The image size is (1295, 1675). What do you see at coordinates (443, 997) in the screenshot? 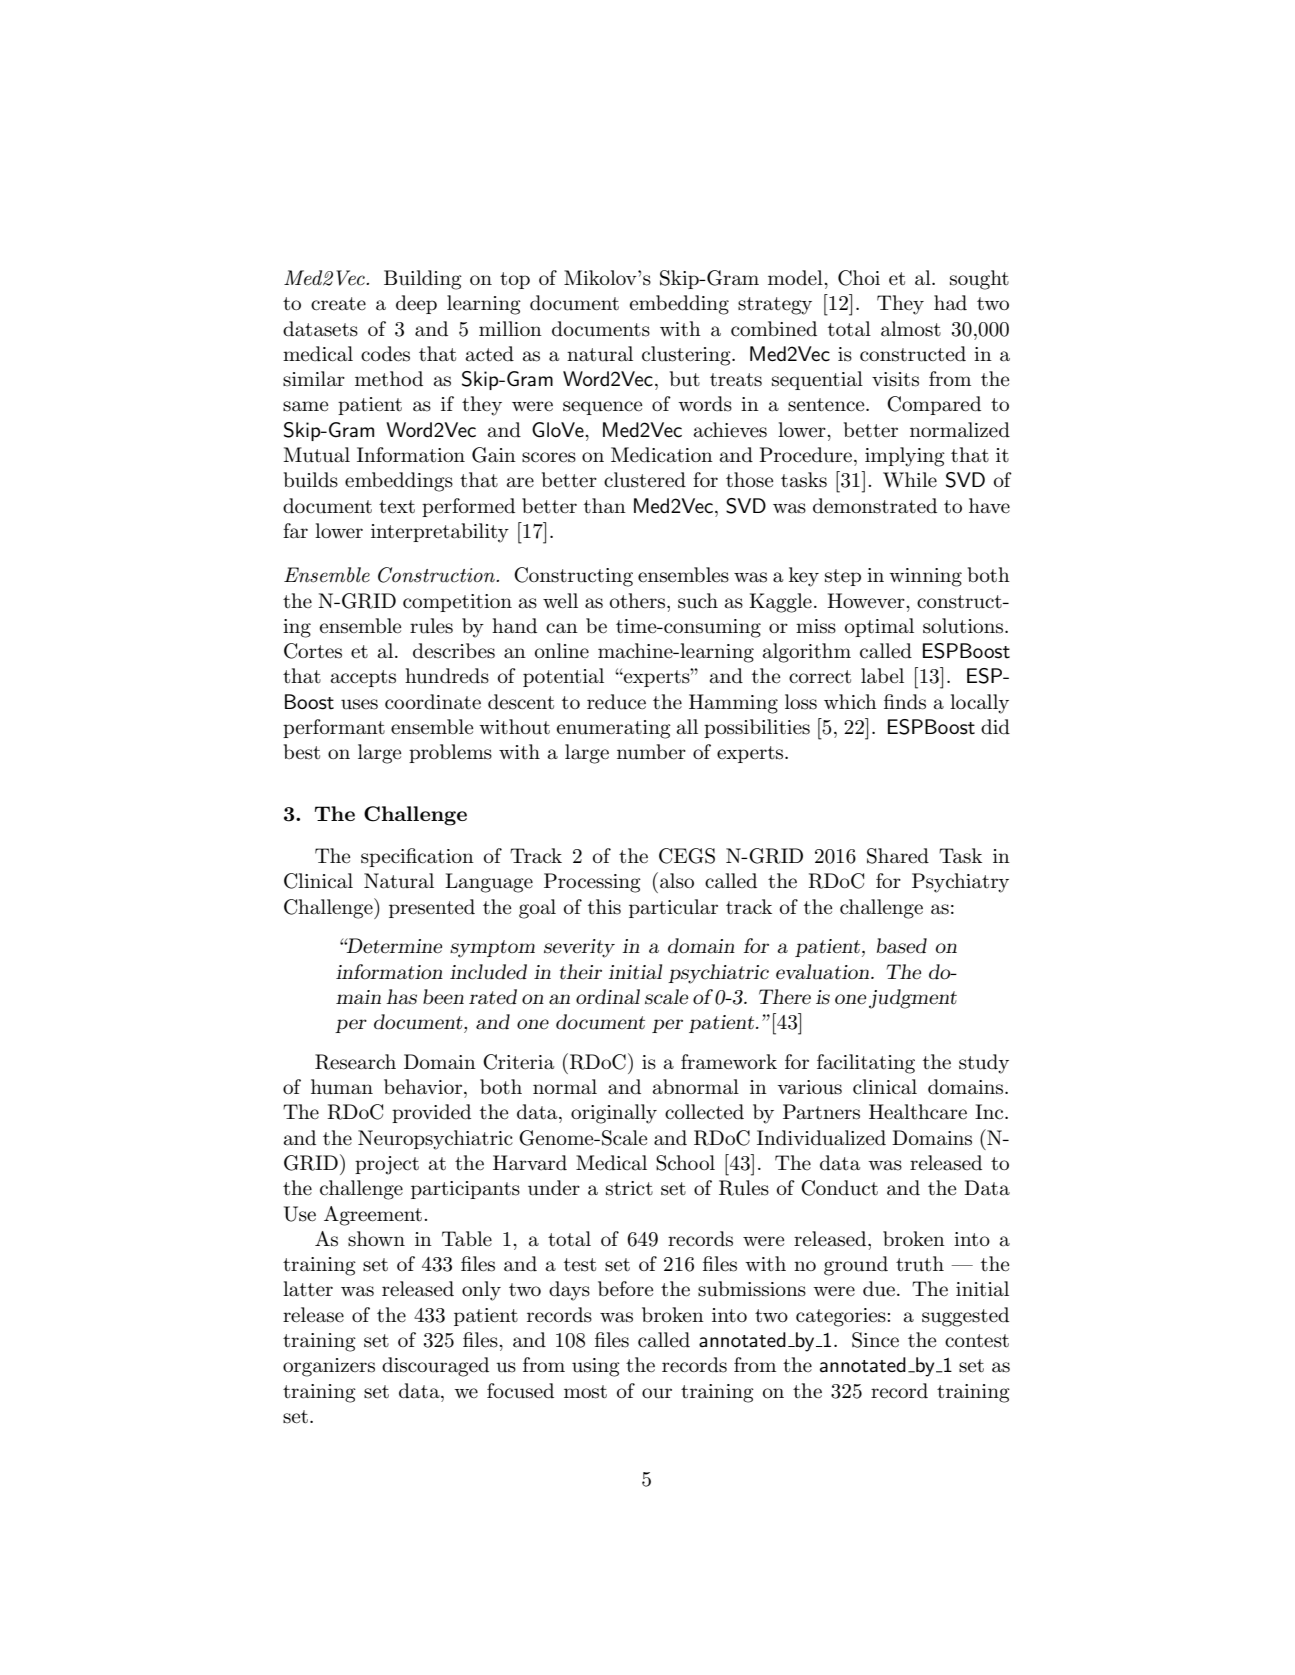
I see `been` at bounding box center [443, 997].
